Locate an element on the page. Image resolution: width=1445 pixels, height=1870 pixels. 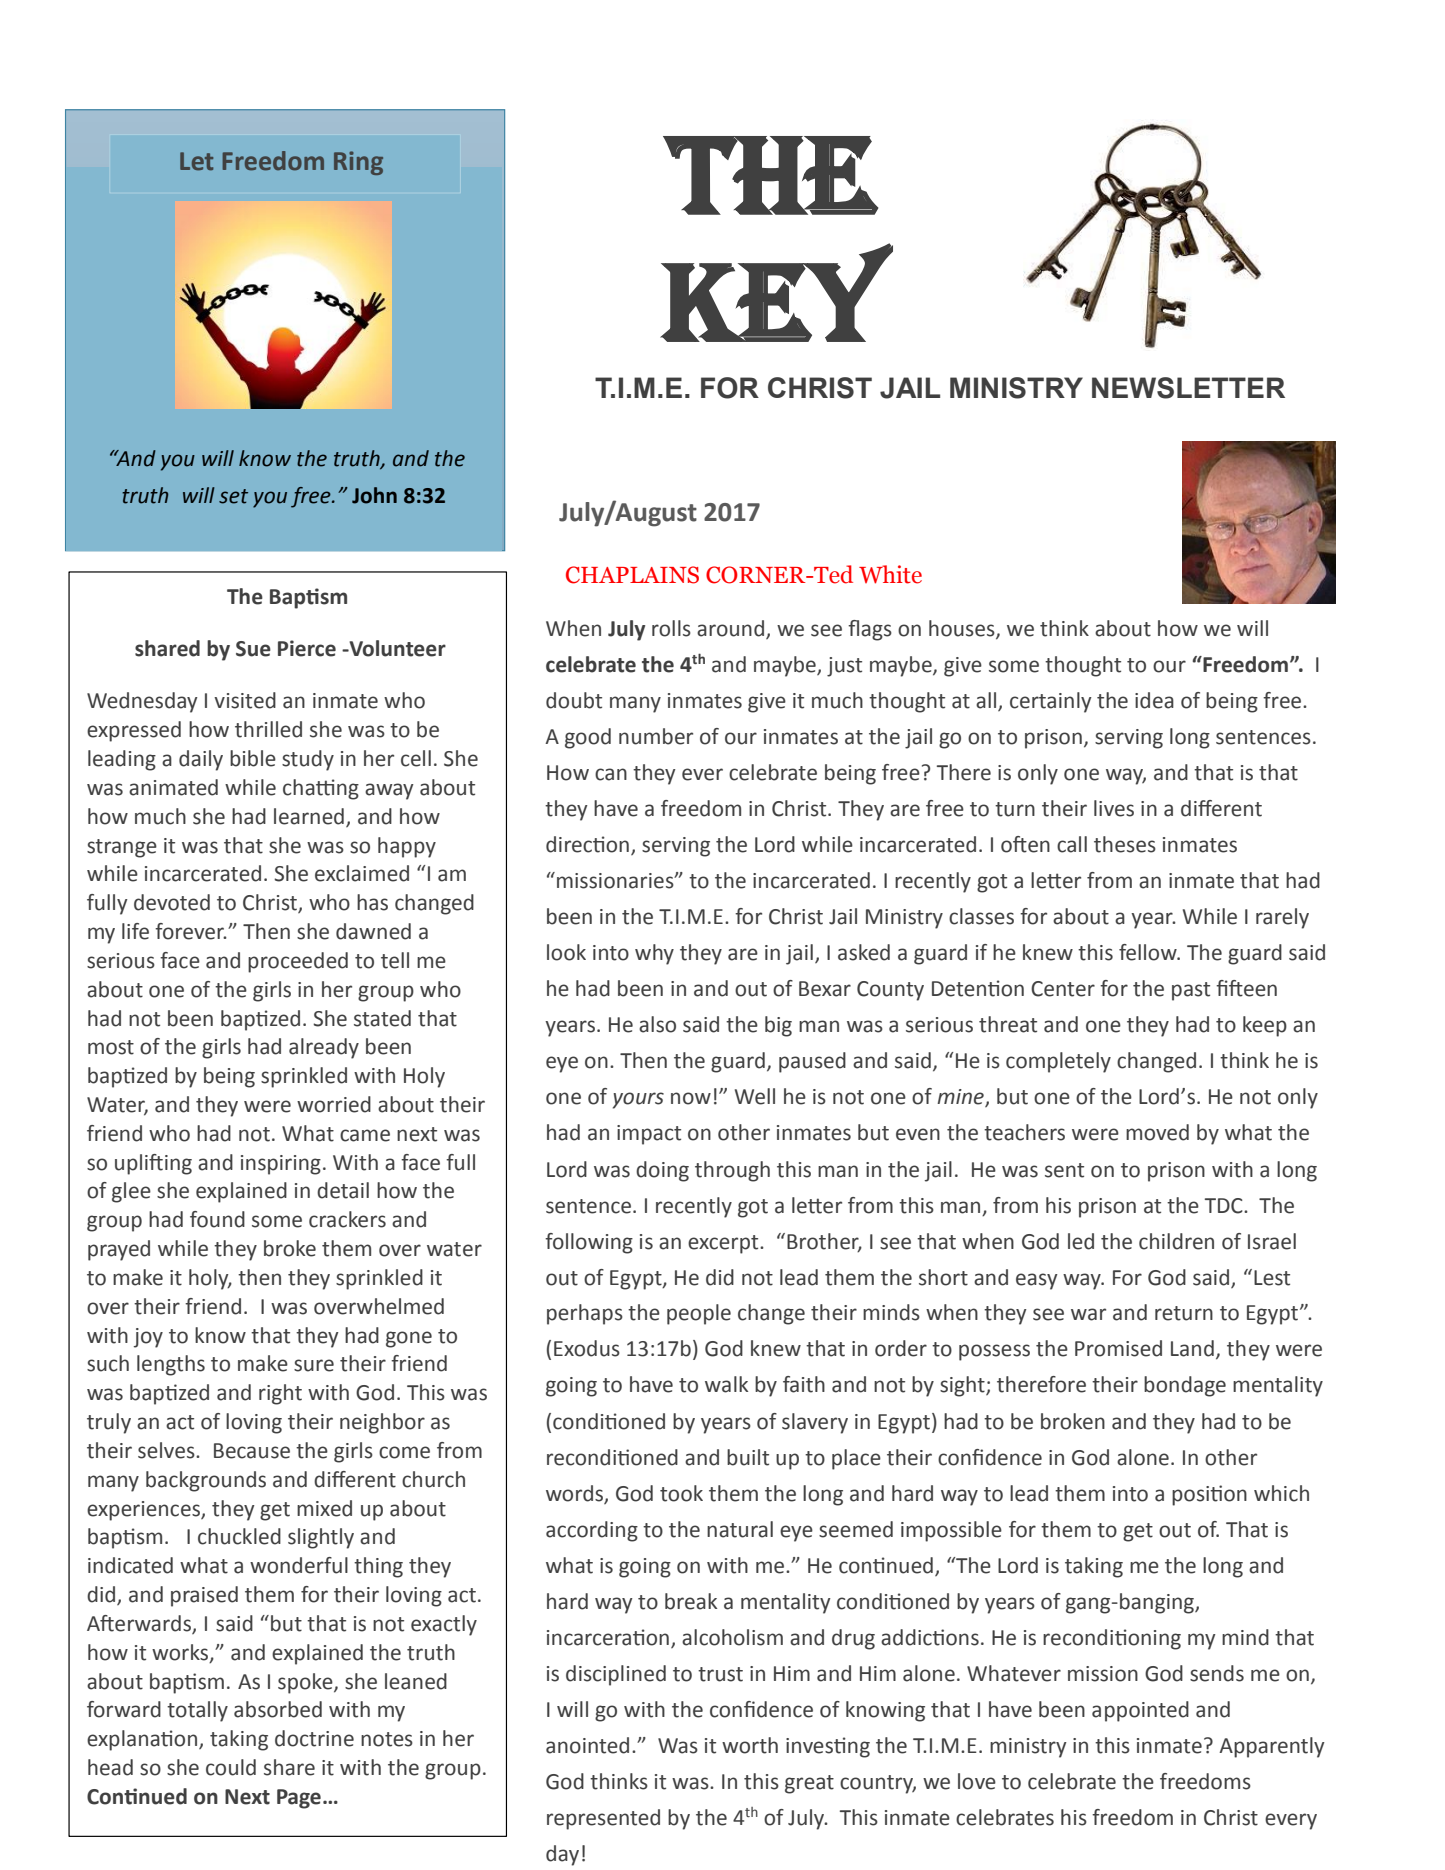
appointed is located at coordinates (1140, 1711).
